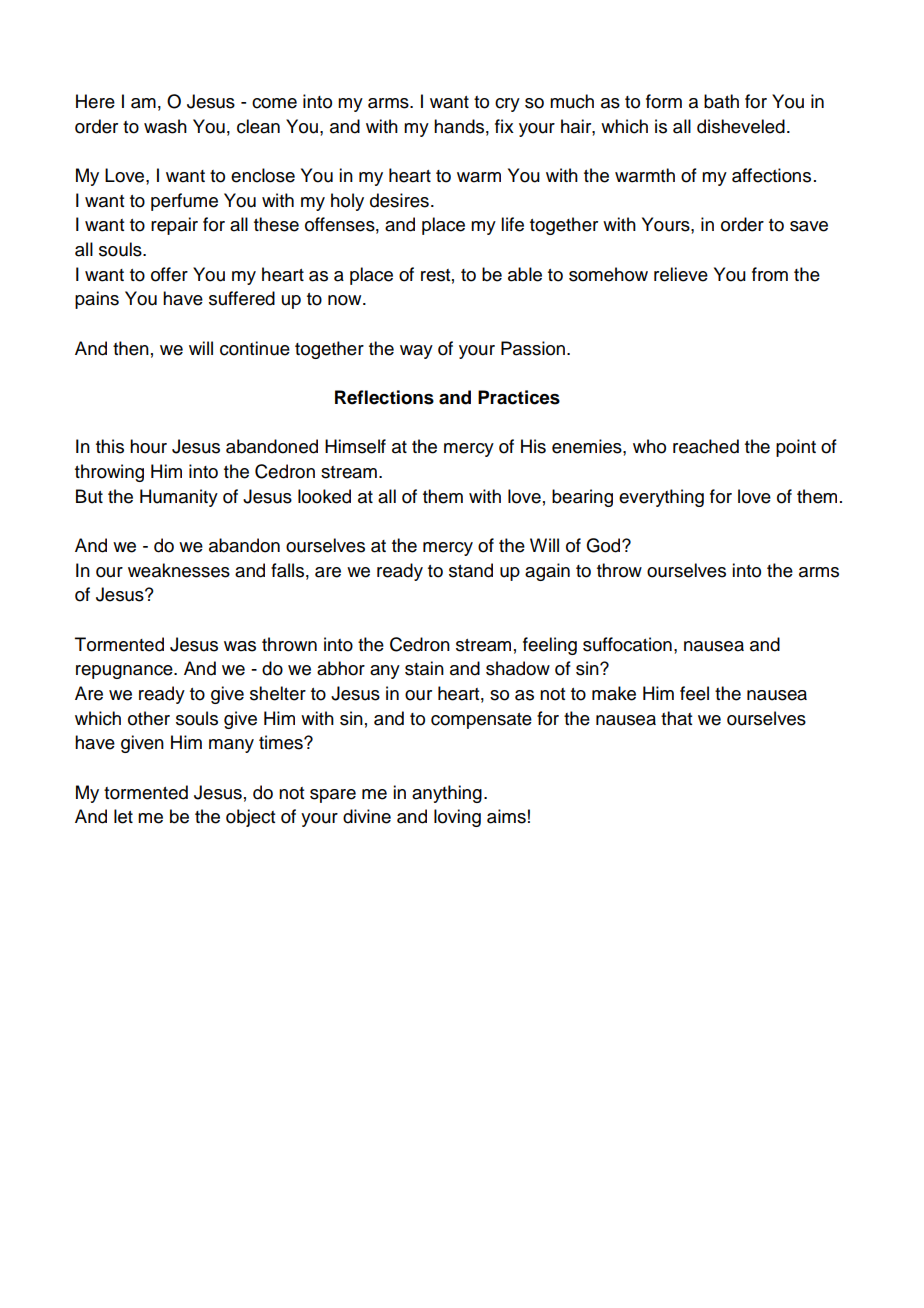 The height and width of the screenshot is (1308, 924). What do you see at coordinates (131, 348) in the screenshot?
I see `then` at bounding box center [131, 348].
